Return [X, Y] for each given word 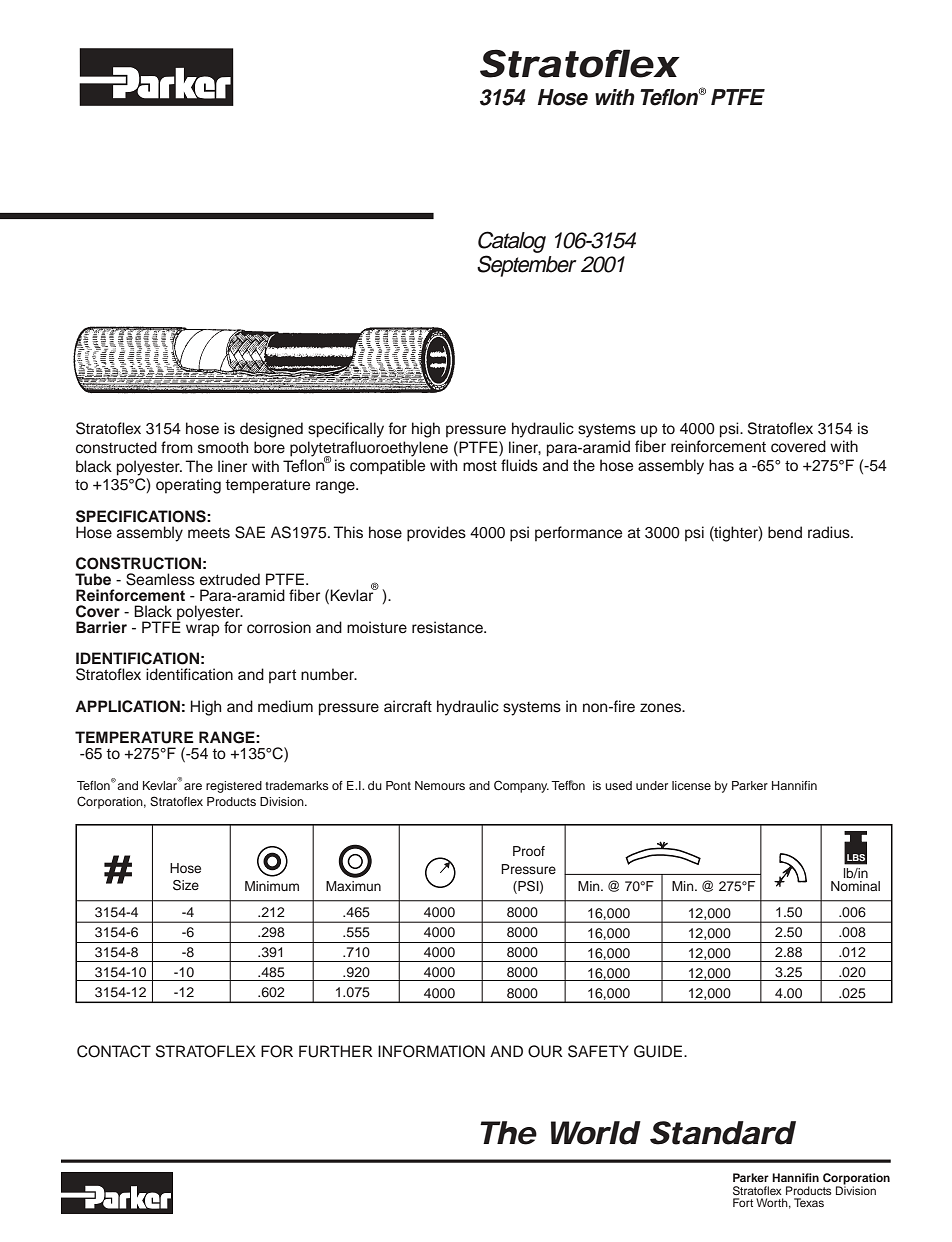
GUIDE [659, 1051]
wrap [203, 630]
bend [785, 532]
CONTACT [114, 1051]
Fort [743, 1202]
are [193, 786]
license [691, 785]
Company [521, 786]
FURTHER [336, 1051]
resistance [448, 627]
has [721, 465]
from [177, 447]
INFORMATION [431, 1051]
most [480, 466]
